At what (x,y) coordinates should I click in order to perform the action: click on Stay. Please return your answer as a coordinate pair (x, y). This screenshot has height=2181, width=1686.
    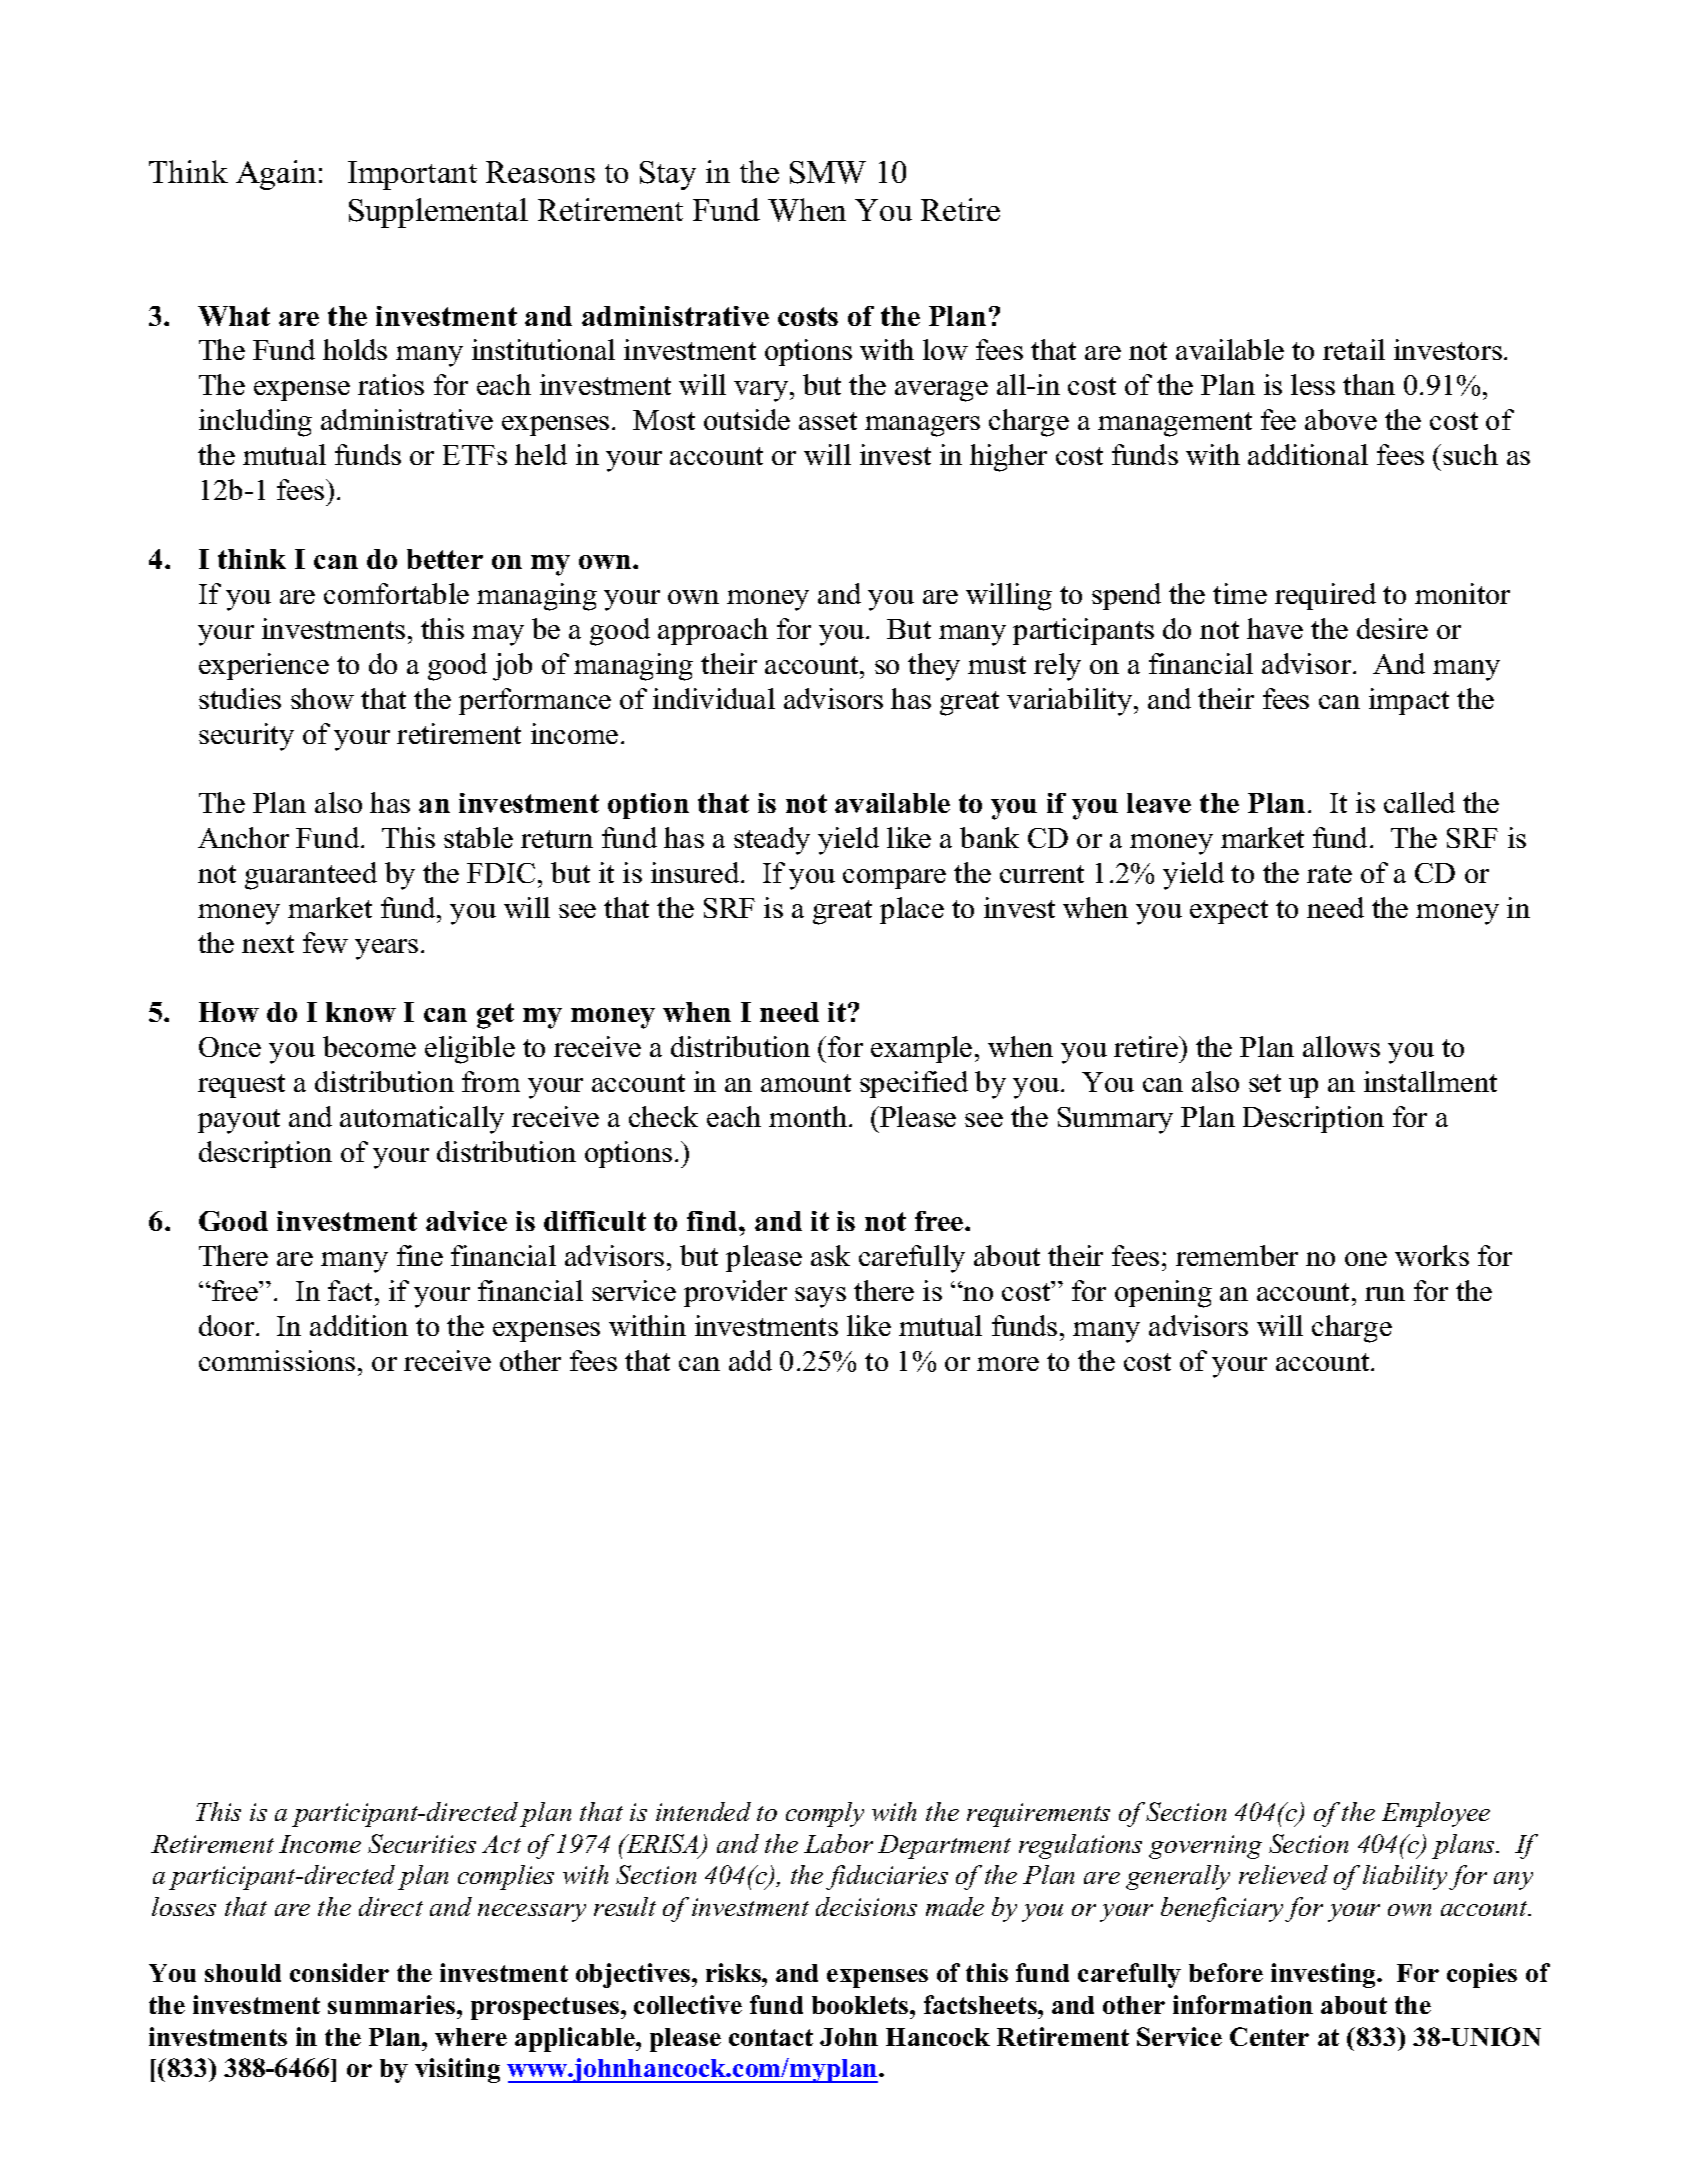
    Looking at the image, I should click on (668, 175).
